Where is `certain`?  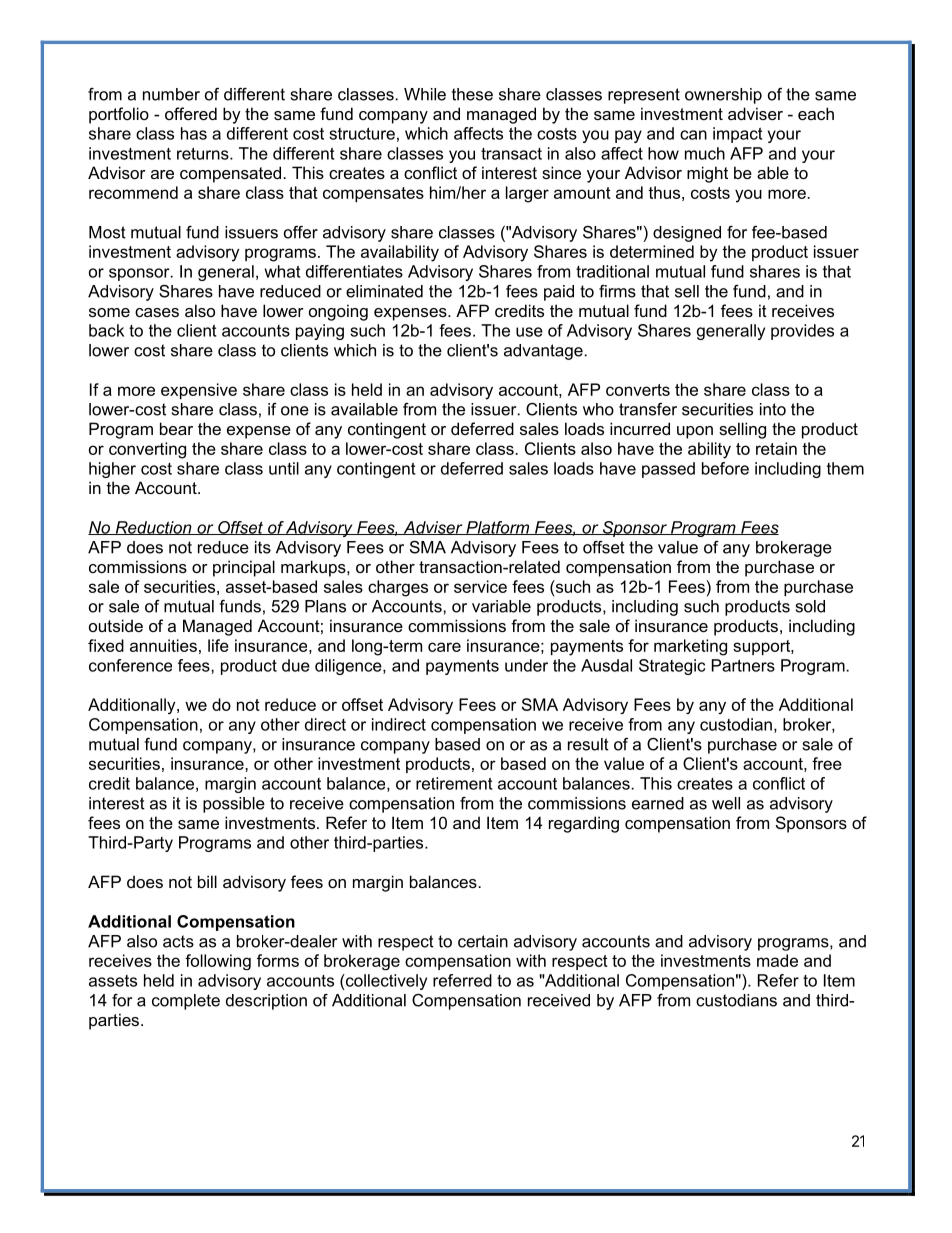 certain is located at coordinates (483, 941).
